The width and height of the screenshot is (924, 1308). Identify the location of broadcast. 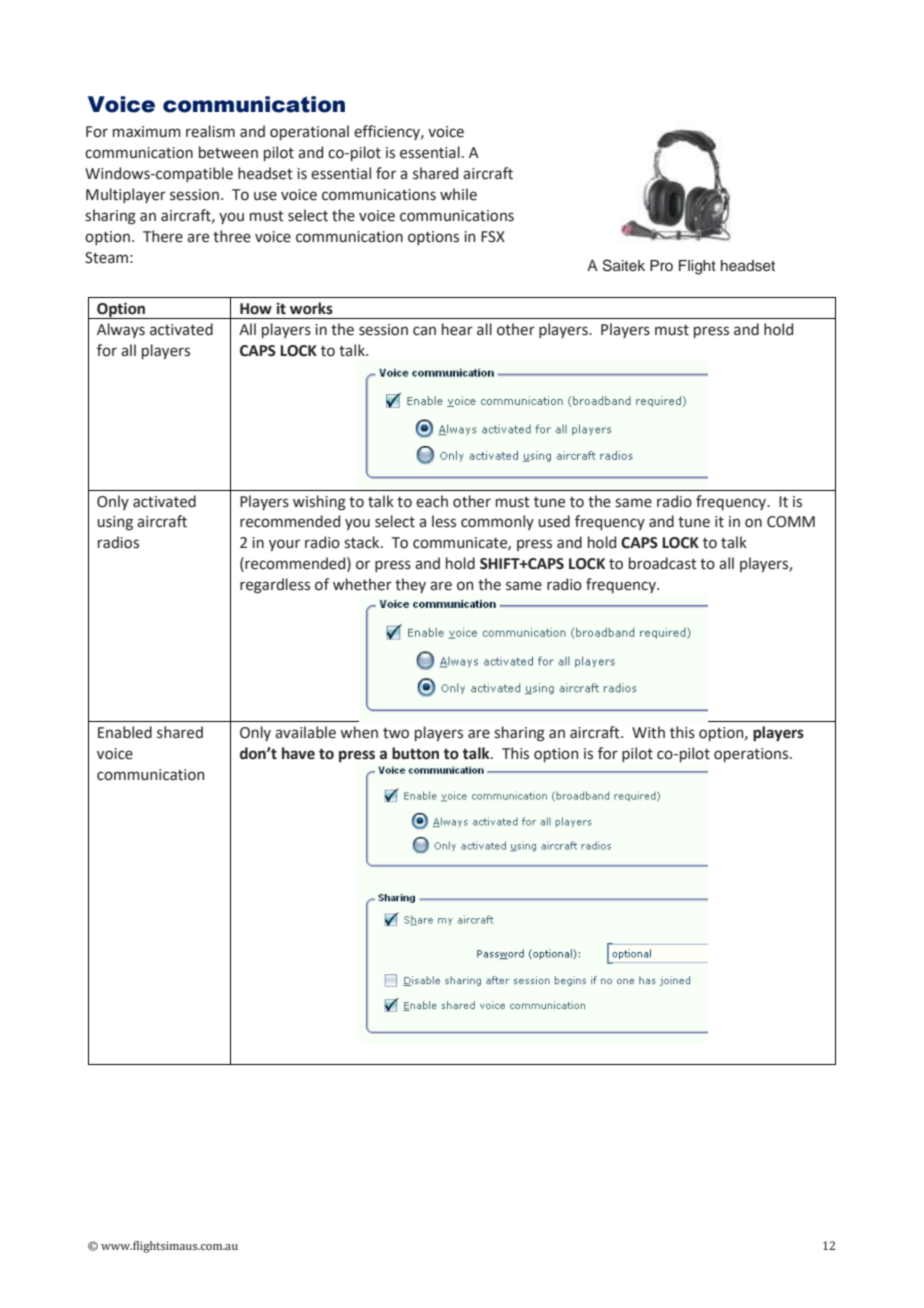
(663, 563).
